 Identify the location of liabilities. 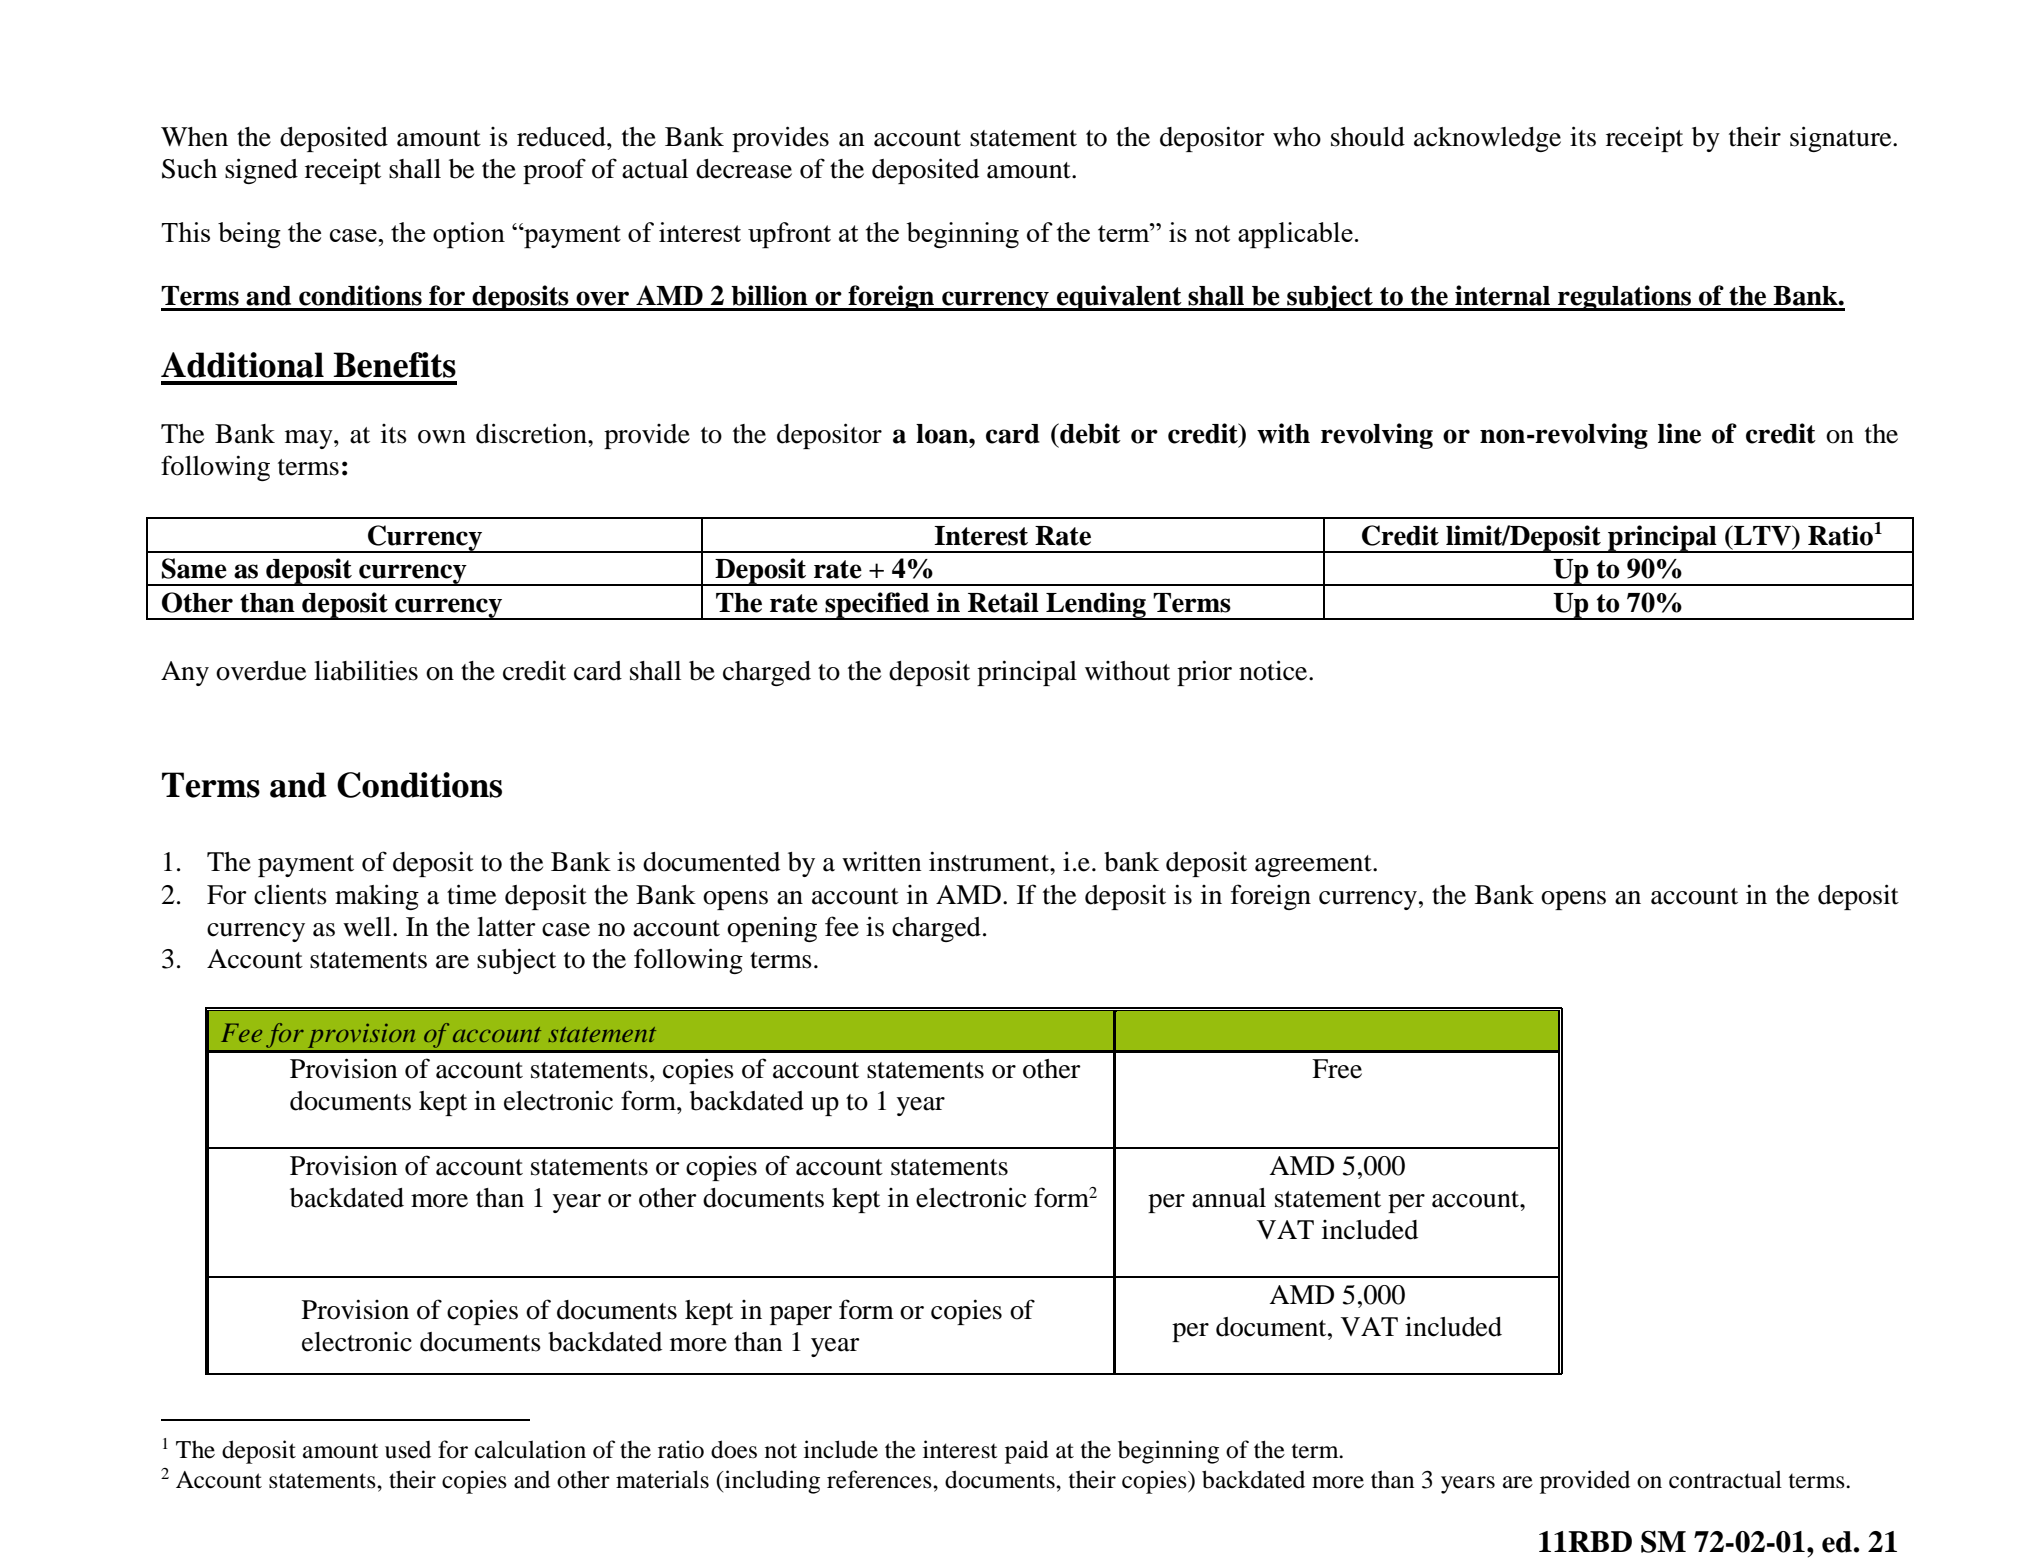
(366, 670).
